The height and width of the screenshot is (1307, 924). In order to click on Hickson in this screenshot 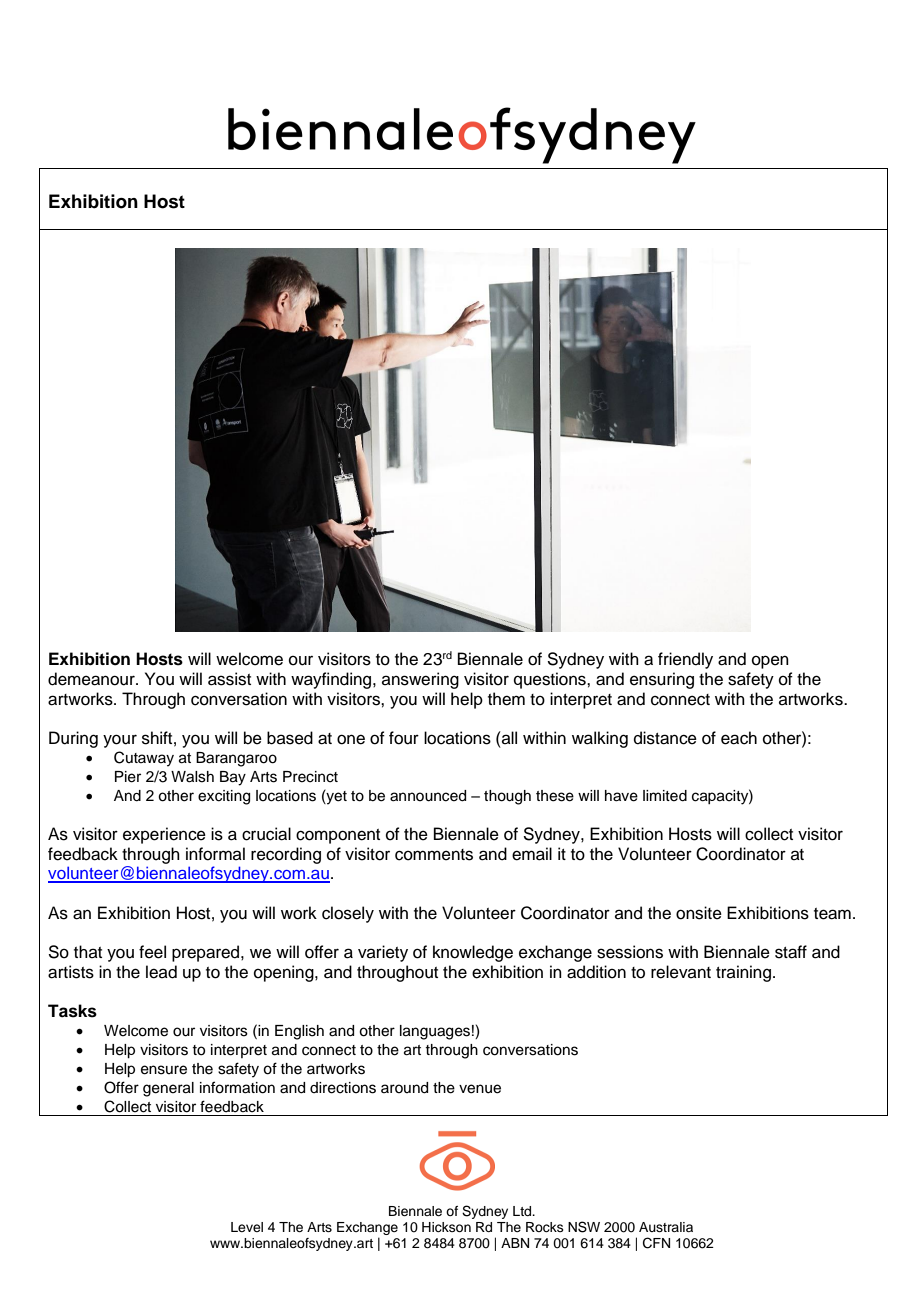, I will do `click(446, 1227)`.
